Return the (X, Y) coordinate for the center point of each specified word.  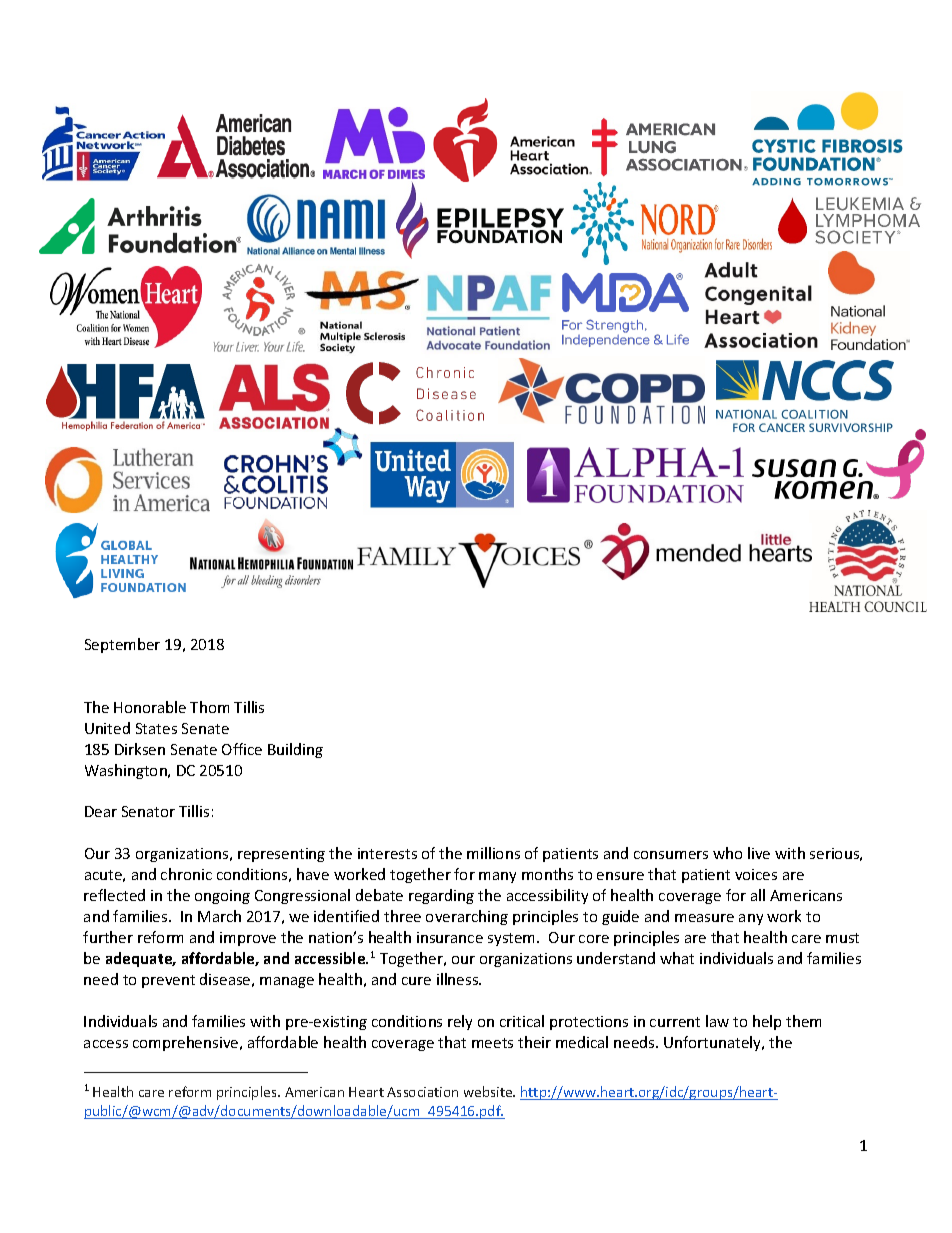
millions (493, 853)
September (122, 645)
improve (248, 939)
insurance (450, 937)
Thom (209, 707)
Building (295, 750)
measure (704, 918)
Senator (148, 811)
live (759, 853)
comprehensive (187, 1043)
